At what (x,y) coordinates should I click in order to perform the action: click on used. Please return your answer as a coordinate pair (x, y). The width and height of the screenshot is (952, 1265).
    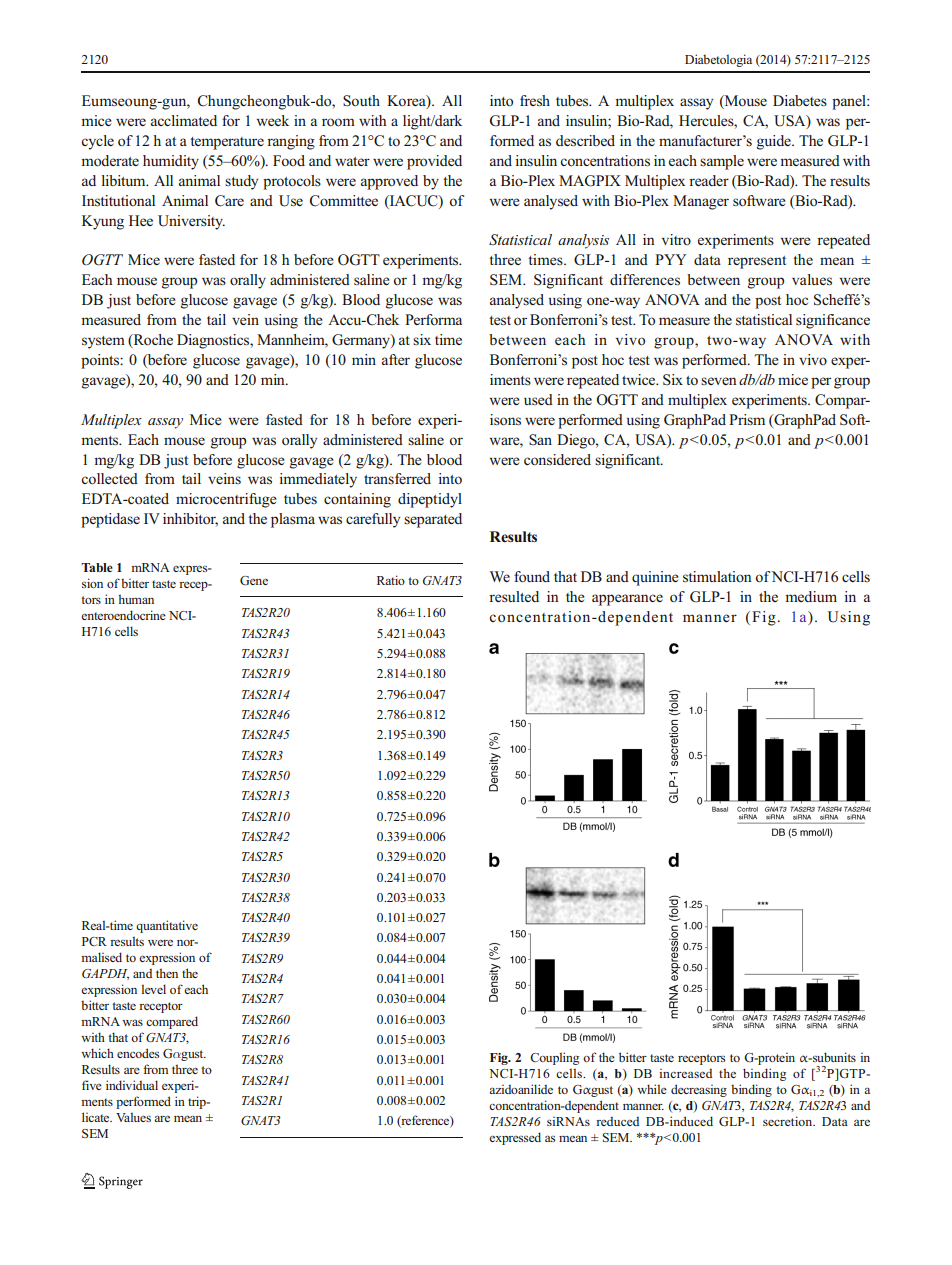
    Looking at the image, I should click on (538, 399).
